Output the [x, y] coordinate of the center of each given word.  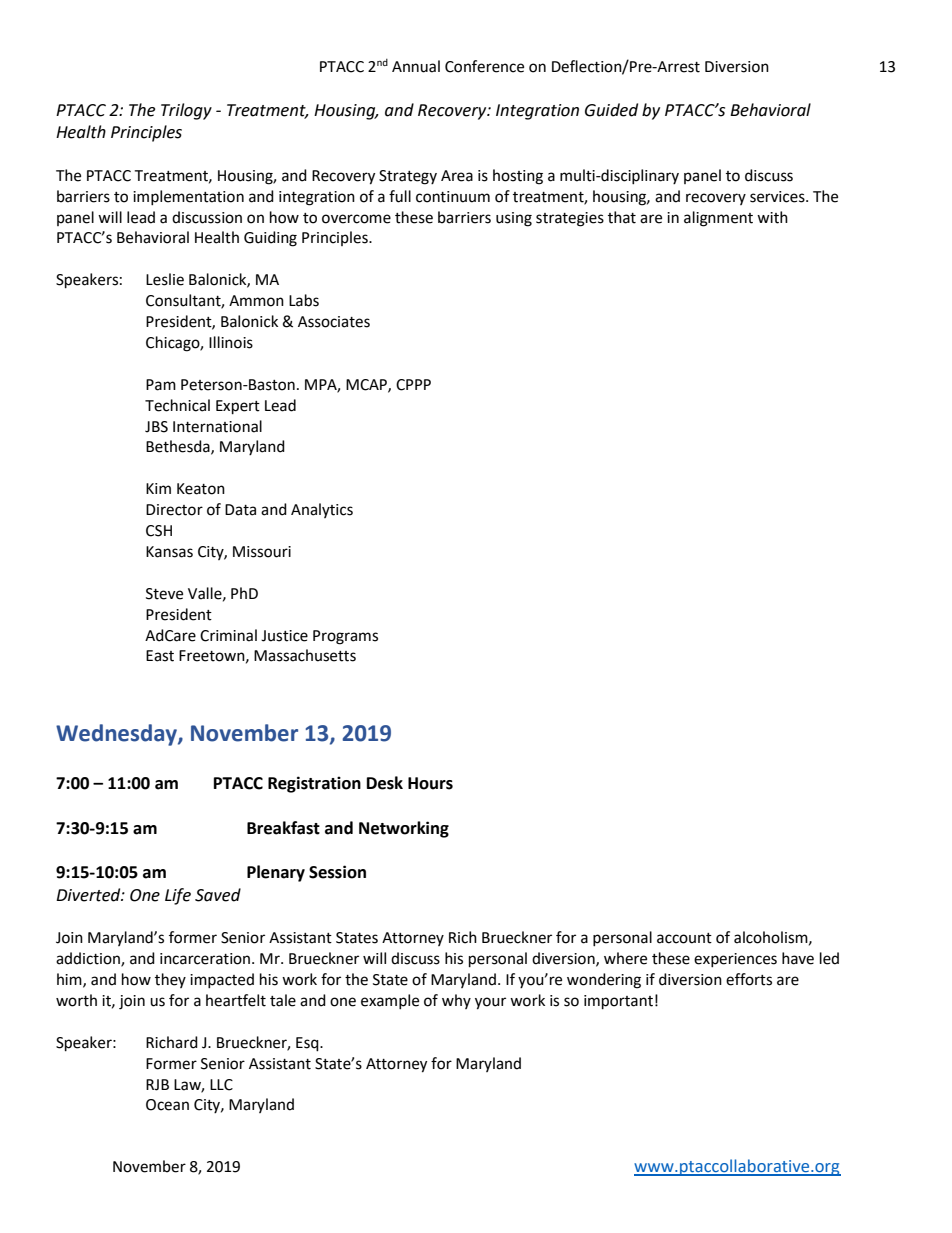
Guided [611, 110]
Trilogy [186, 111]
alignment [718, 219]
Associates [334, 322]
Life [178, 896]
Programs [345, 637]
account [684, 938]
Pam [161, 385]
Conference [484, 66]
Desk [385, 783]
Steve [164, 594]
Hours [430, 783]
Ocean [167, 1105]
